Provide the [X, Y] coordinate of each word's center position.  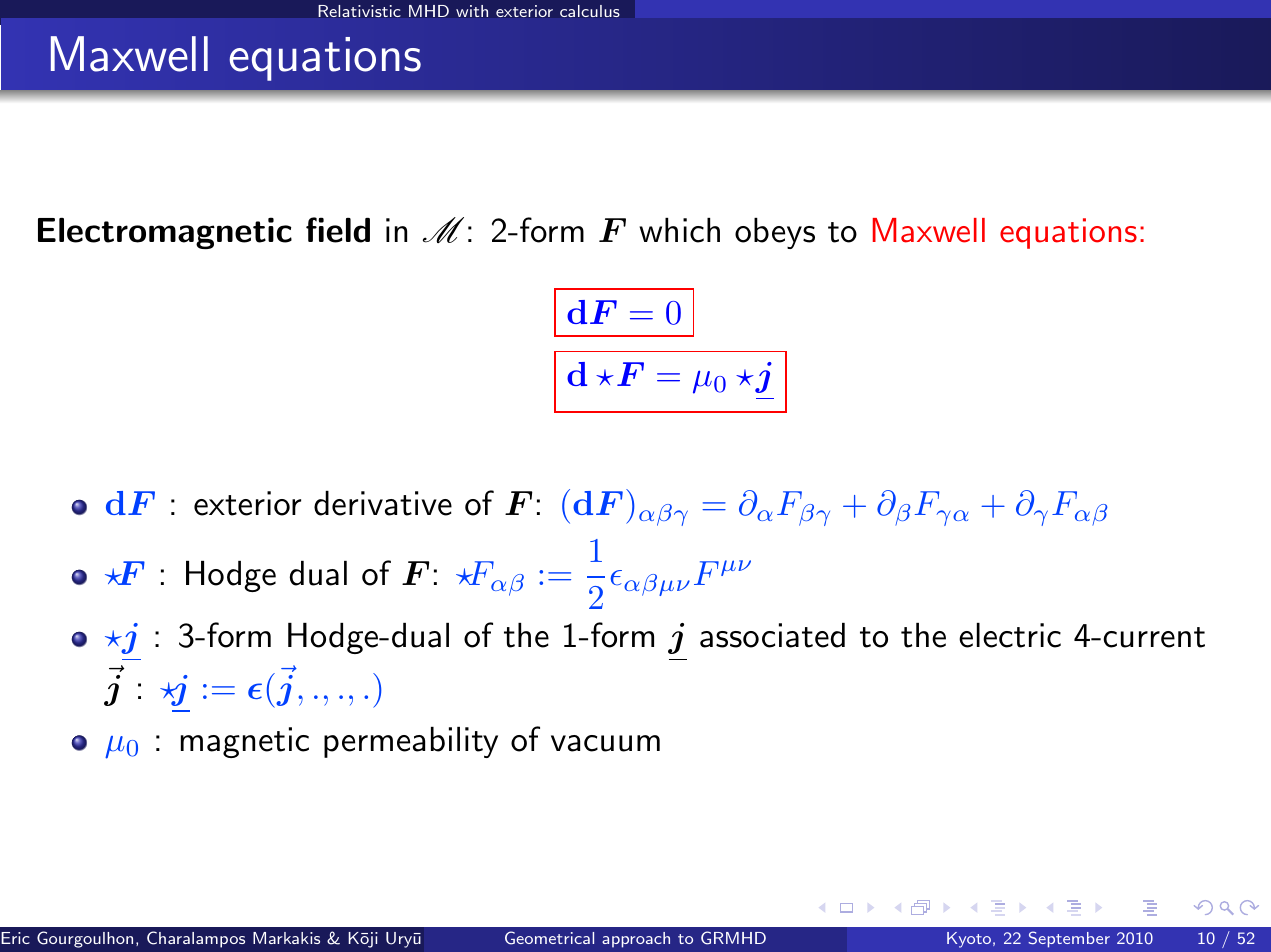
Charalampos [196, 939]
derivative [383, 503]
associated [772, 635]
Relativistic [360, 11]
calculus [590, 11]
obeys [775, 233]
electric [1010, 635]
